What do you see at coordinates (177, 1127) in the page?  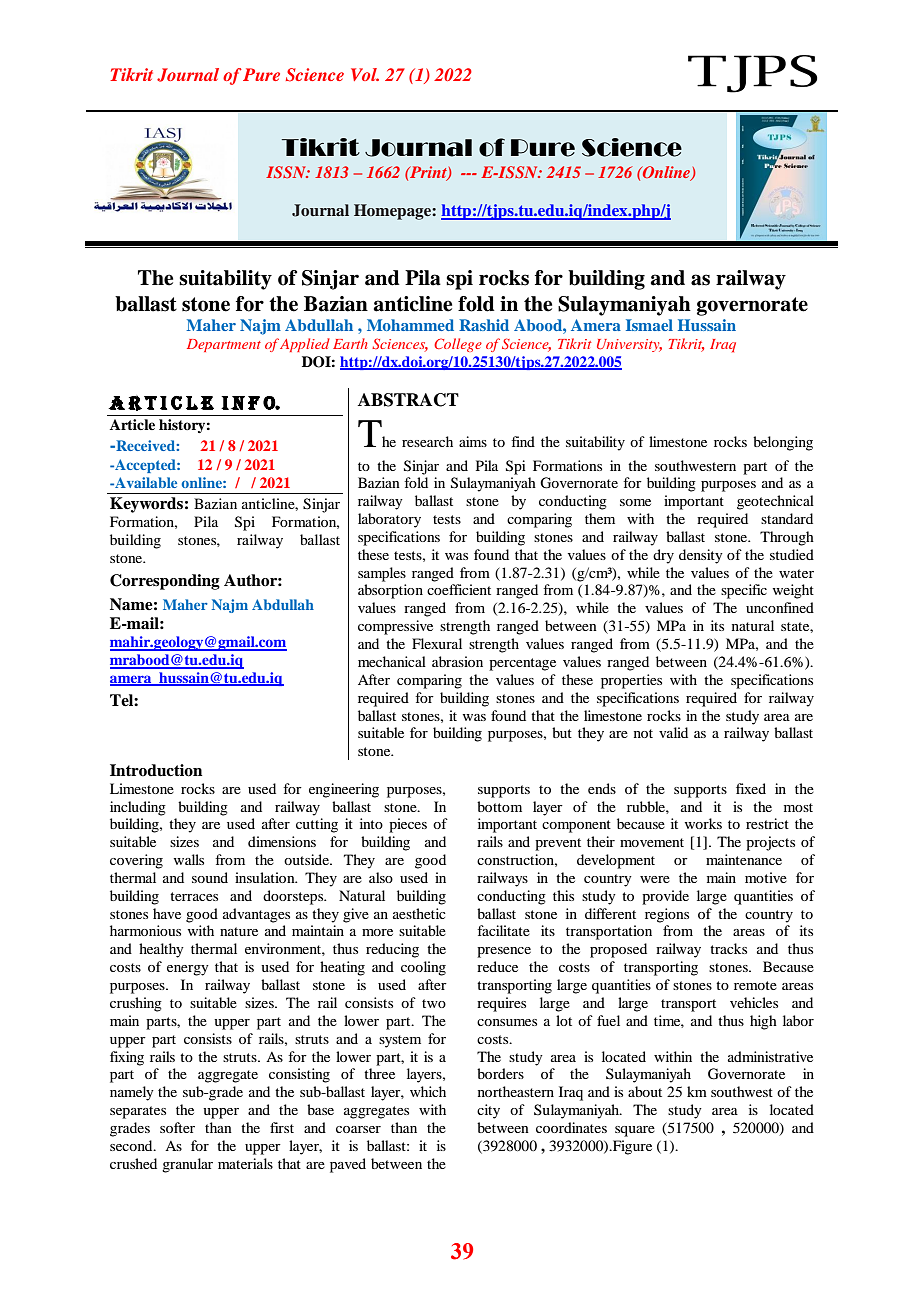 I see `softer` at bounding box center [177, 1127].
